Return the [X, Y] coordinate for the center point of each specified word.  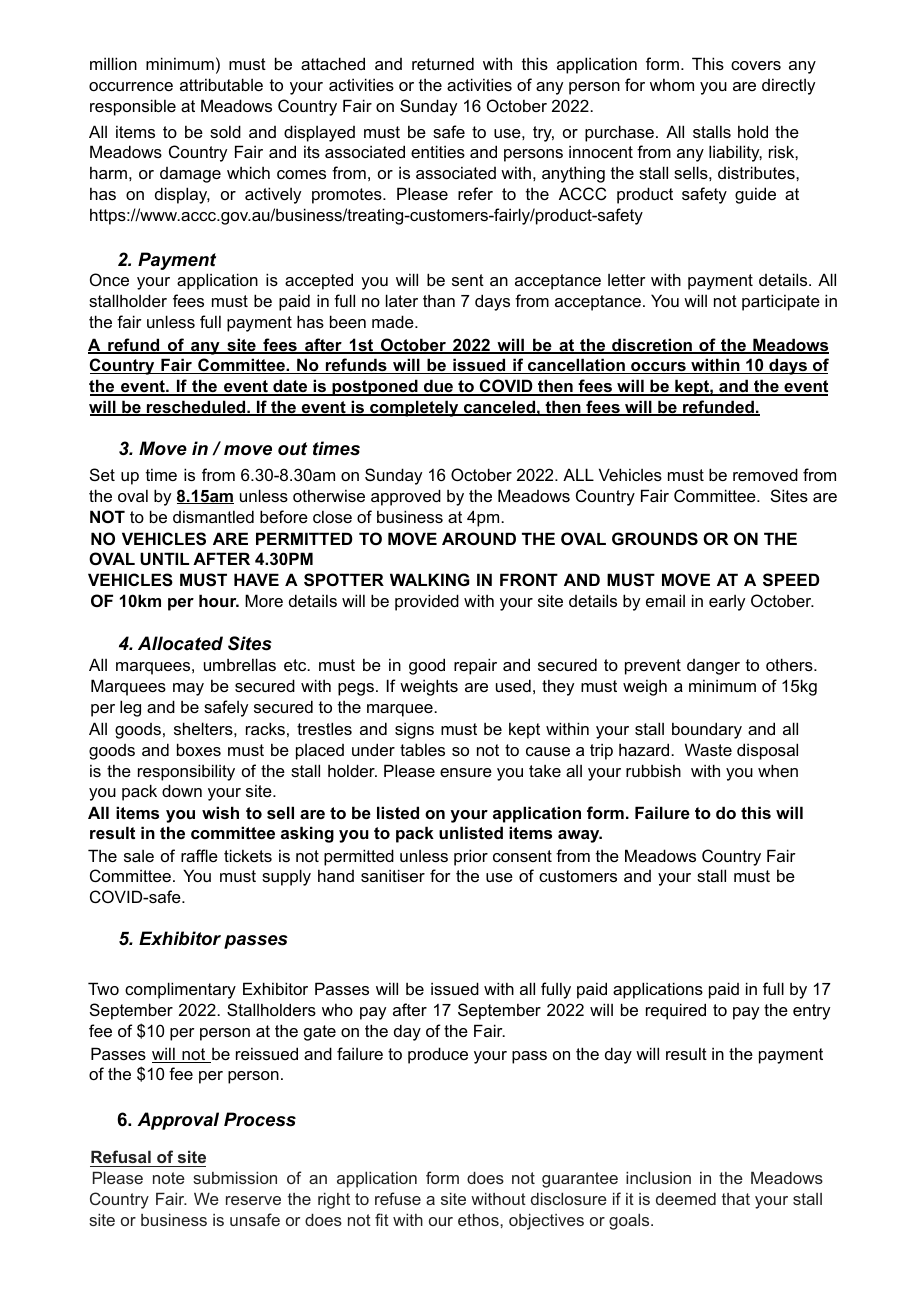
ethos [479, 1219]
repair [475, 666]
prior [471, 857]
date [290, 387]
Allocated [180, 643]
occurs [658, 368]
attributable [221, 84]
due [438, 387]
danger [713, 667]
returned [443, 63]
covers [756, 65]
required [676, 1011]
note [169, 1178]
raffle [199, 855]
